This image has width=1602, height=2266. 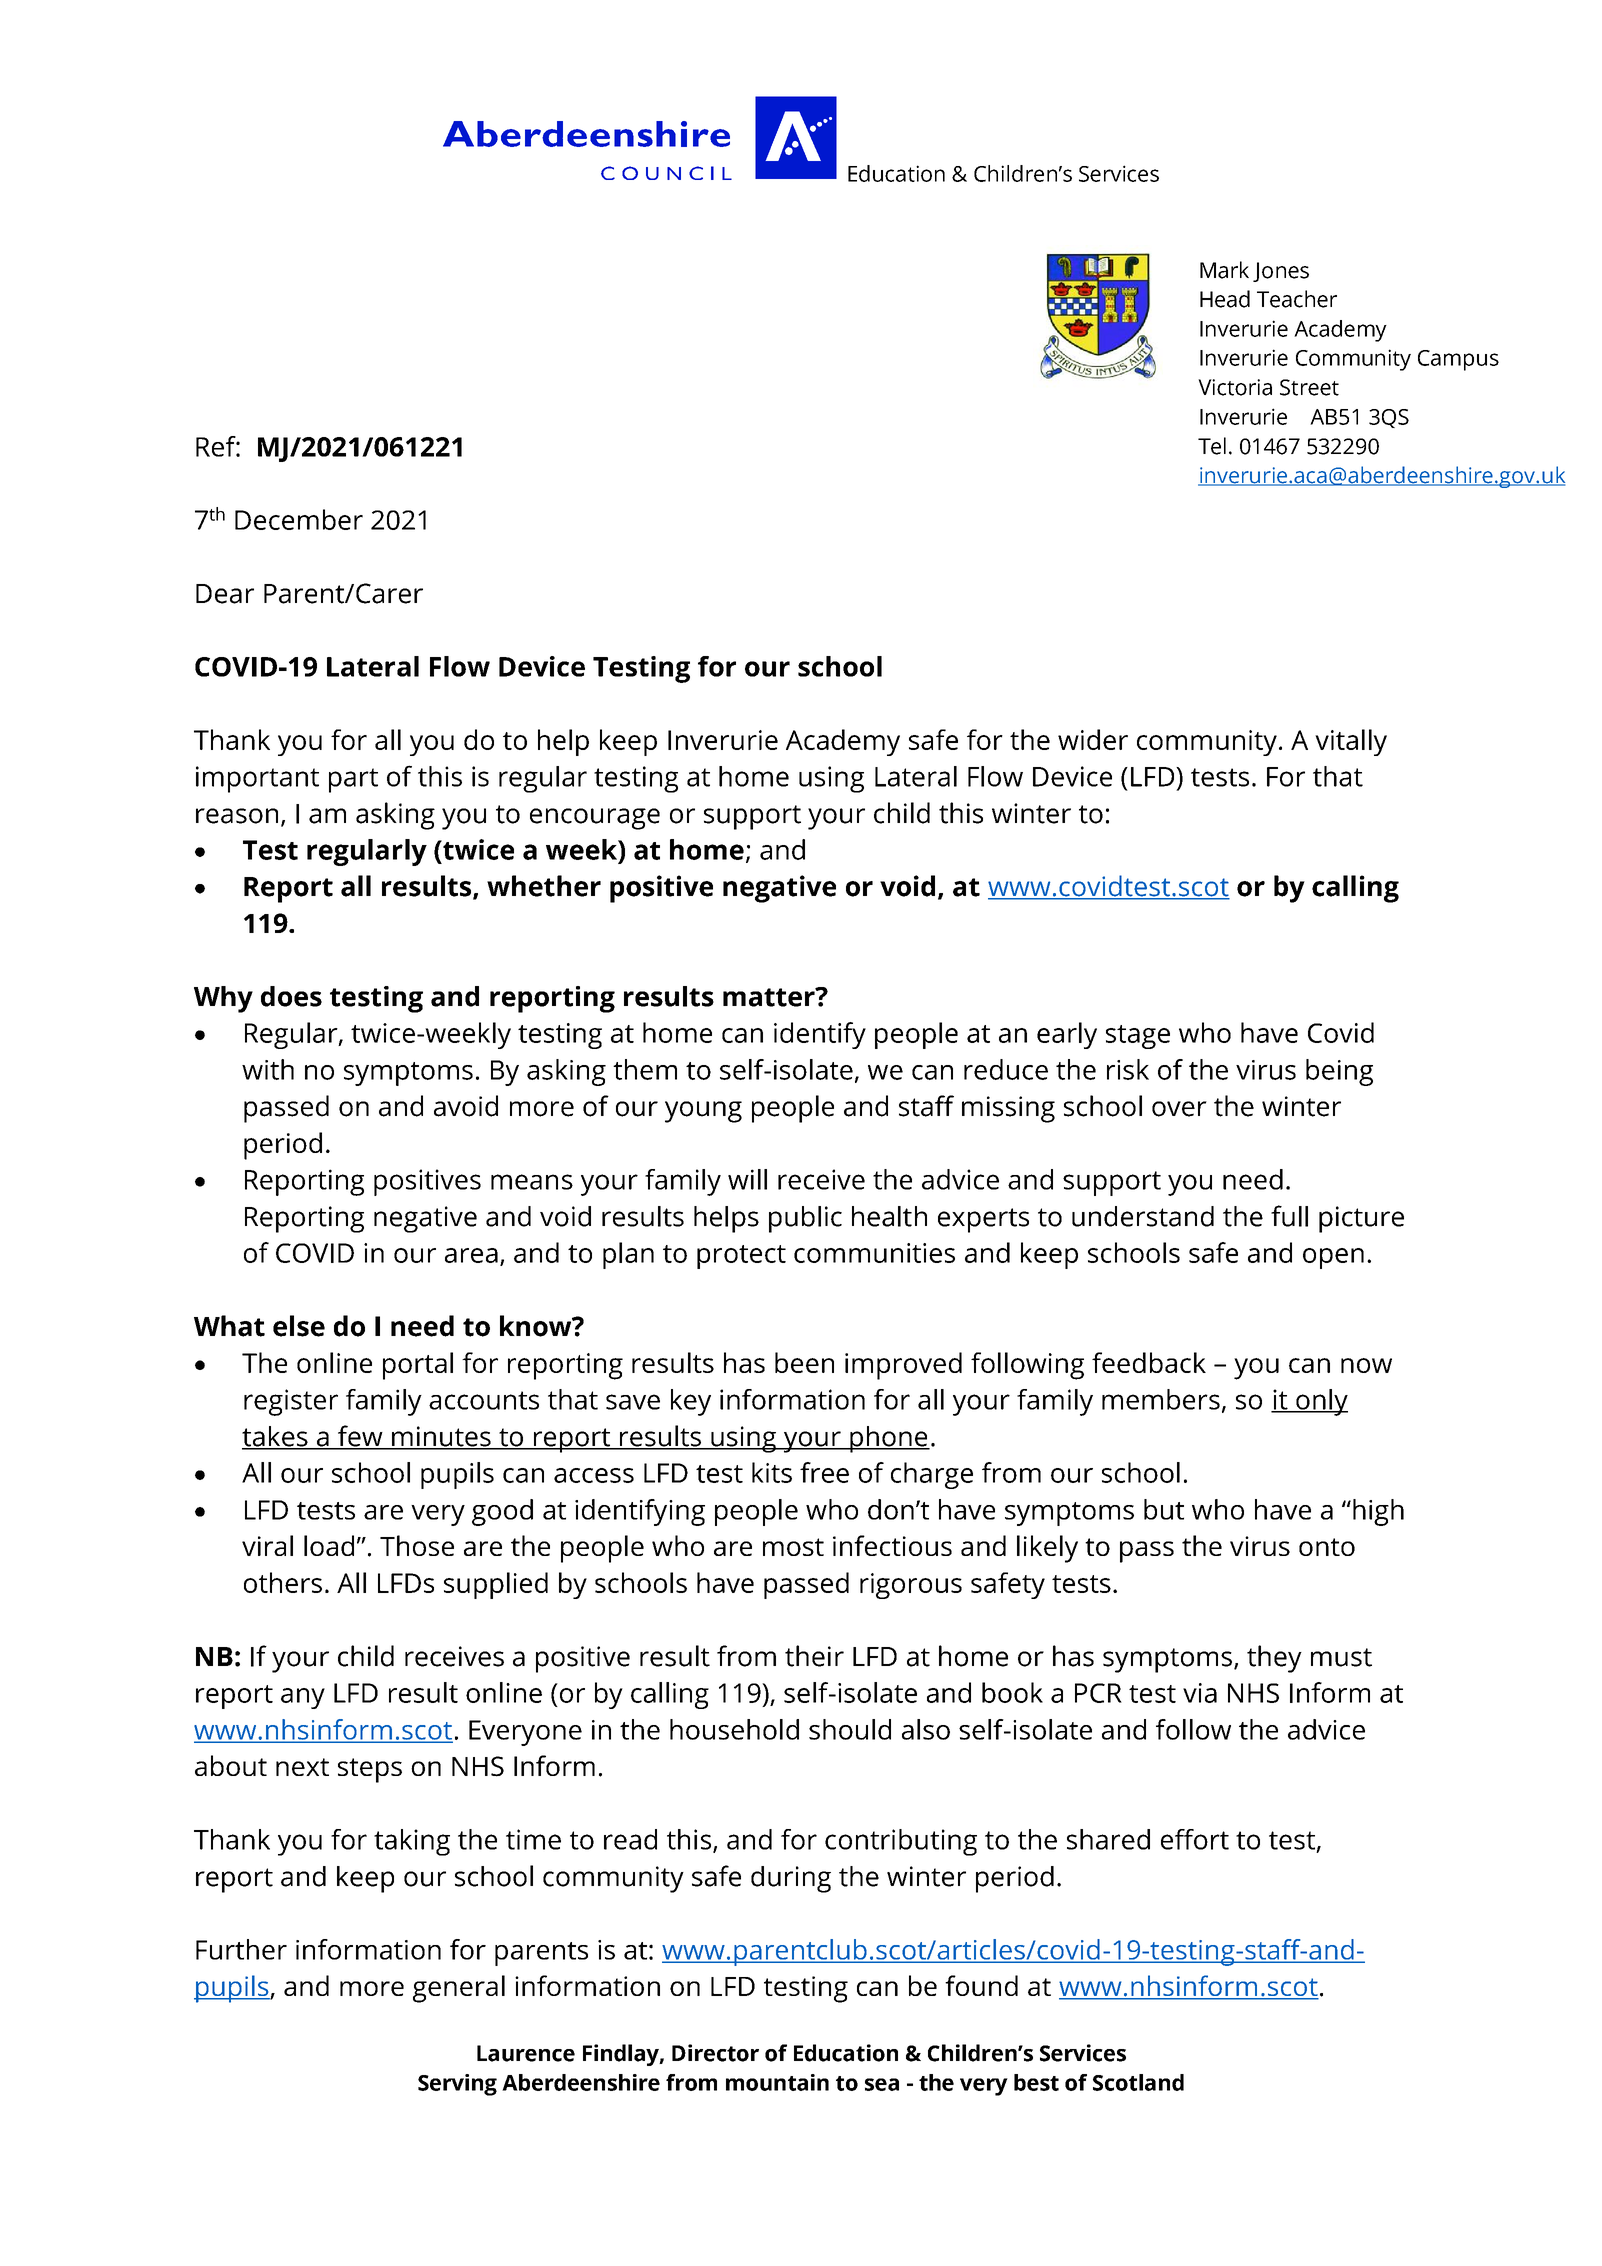 What do you see at coordinates (1297, 299) in the image?
I see `Teacher` at bounding box center [1297, 299].
